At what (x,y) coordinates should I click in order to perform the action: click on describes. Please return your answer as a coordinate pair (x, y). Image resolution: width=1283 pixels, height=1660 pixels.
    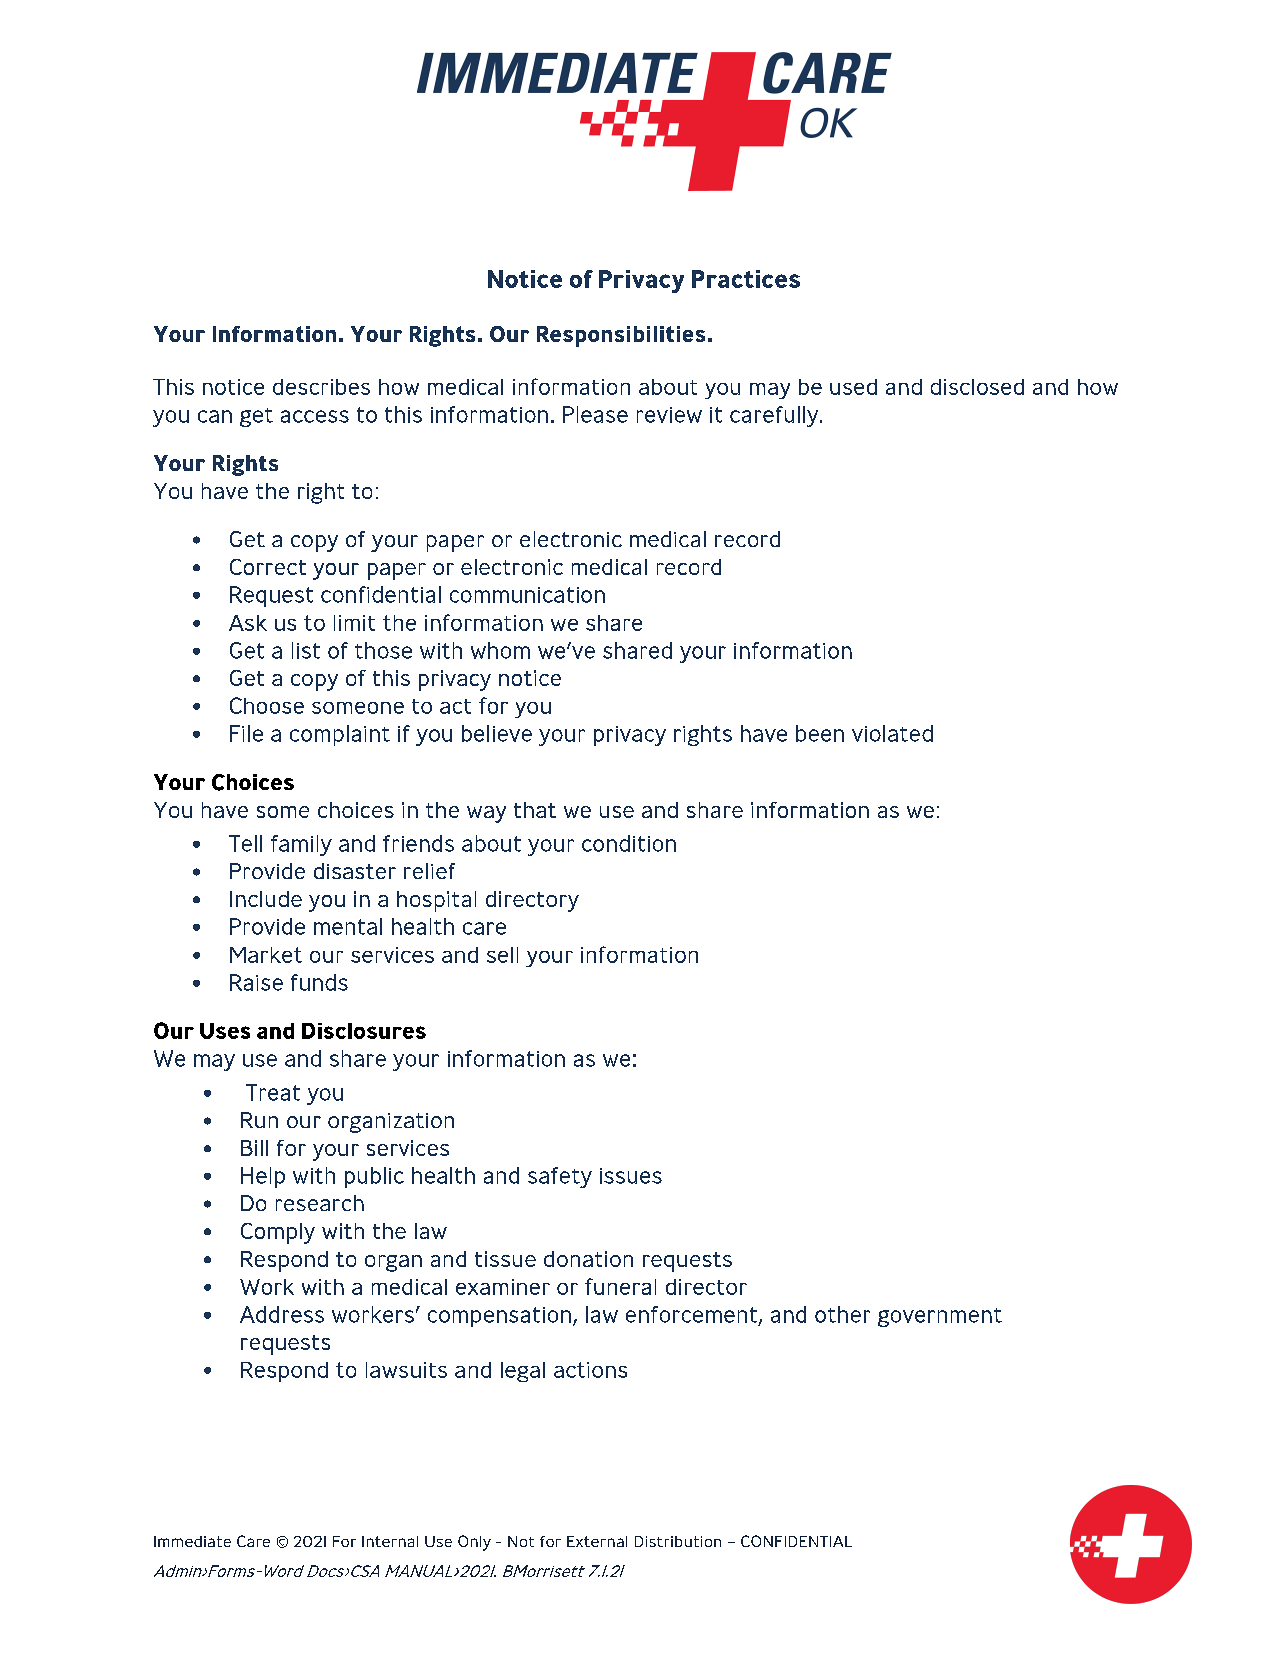
    Looking at the image, I should click on (321, 387).
